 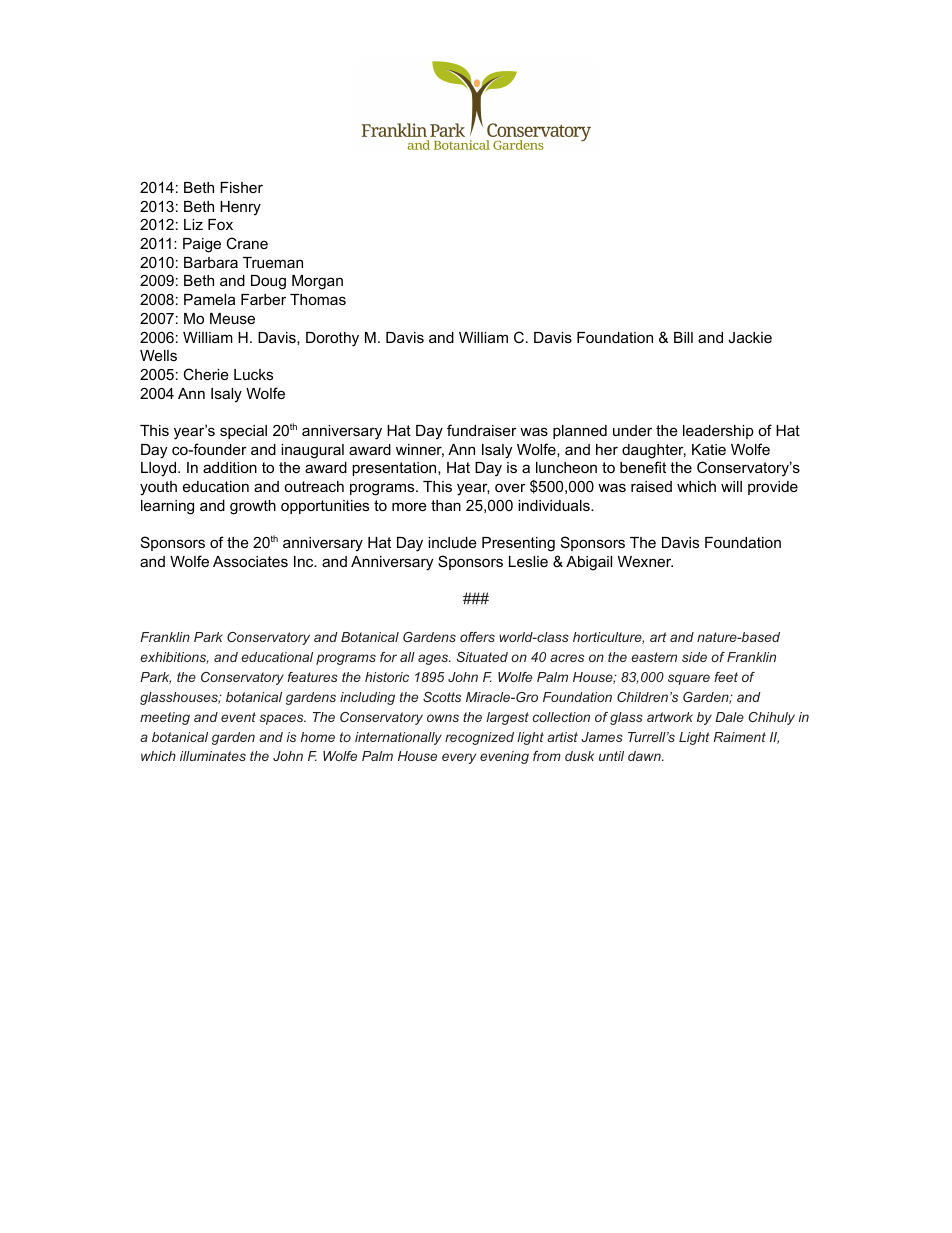 I want to click on fundraiser, so click(x=482, y=430).
